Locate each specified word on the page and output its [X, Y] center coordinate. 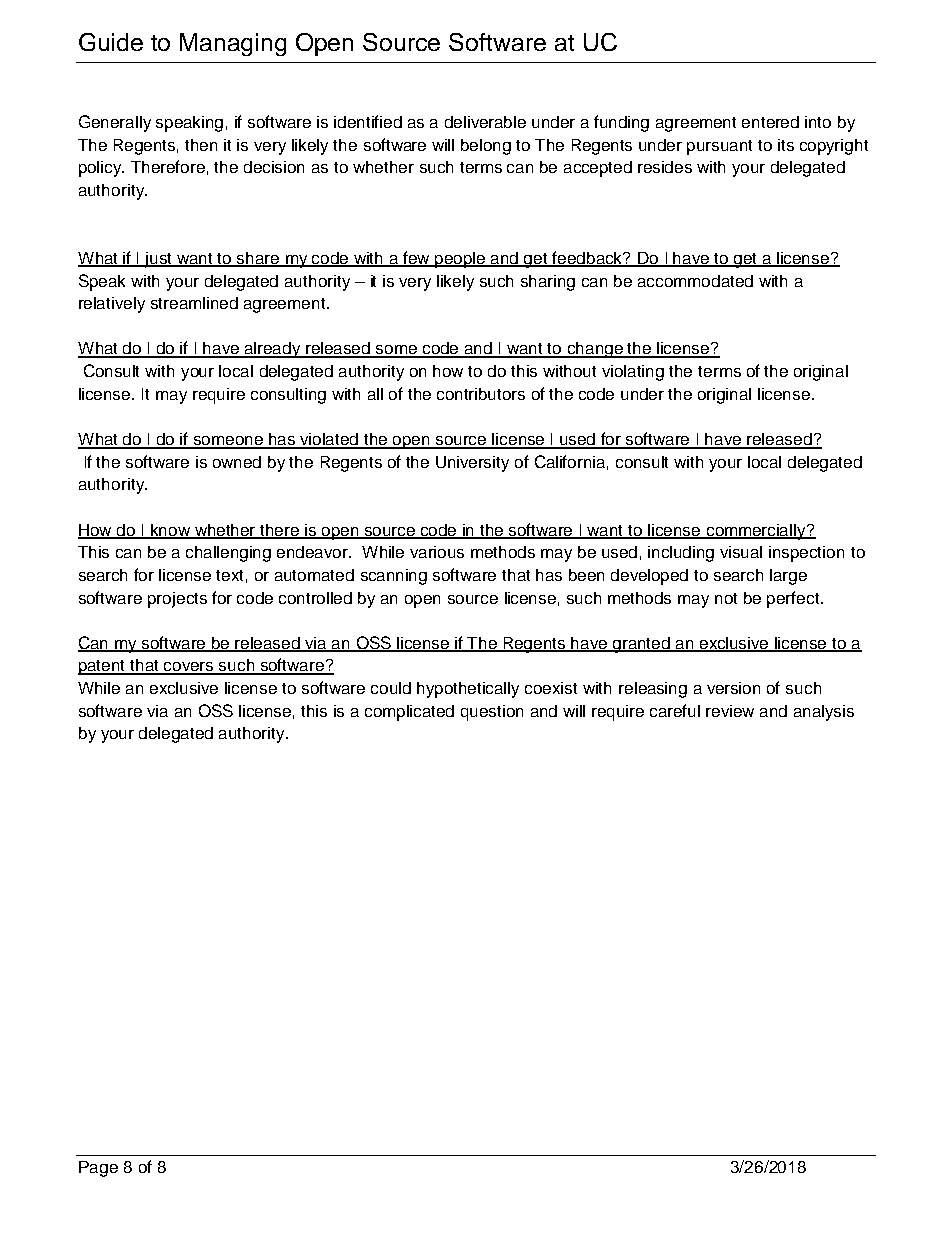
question [492, 713]
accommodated [695, 281]
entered [770, 122]
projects [177, 600]
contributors [481, 394]
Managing [233, 44]
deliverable [485, 122]
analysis [824, 713]
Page [98, 1169]
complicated [409, 713]
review [730, 711]
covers [189, 668]
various [437, 552]
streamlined [194, 303]
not [726, 598]
